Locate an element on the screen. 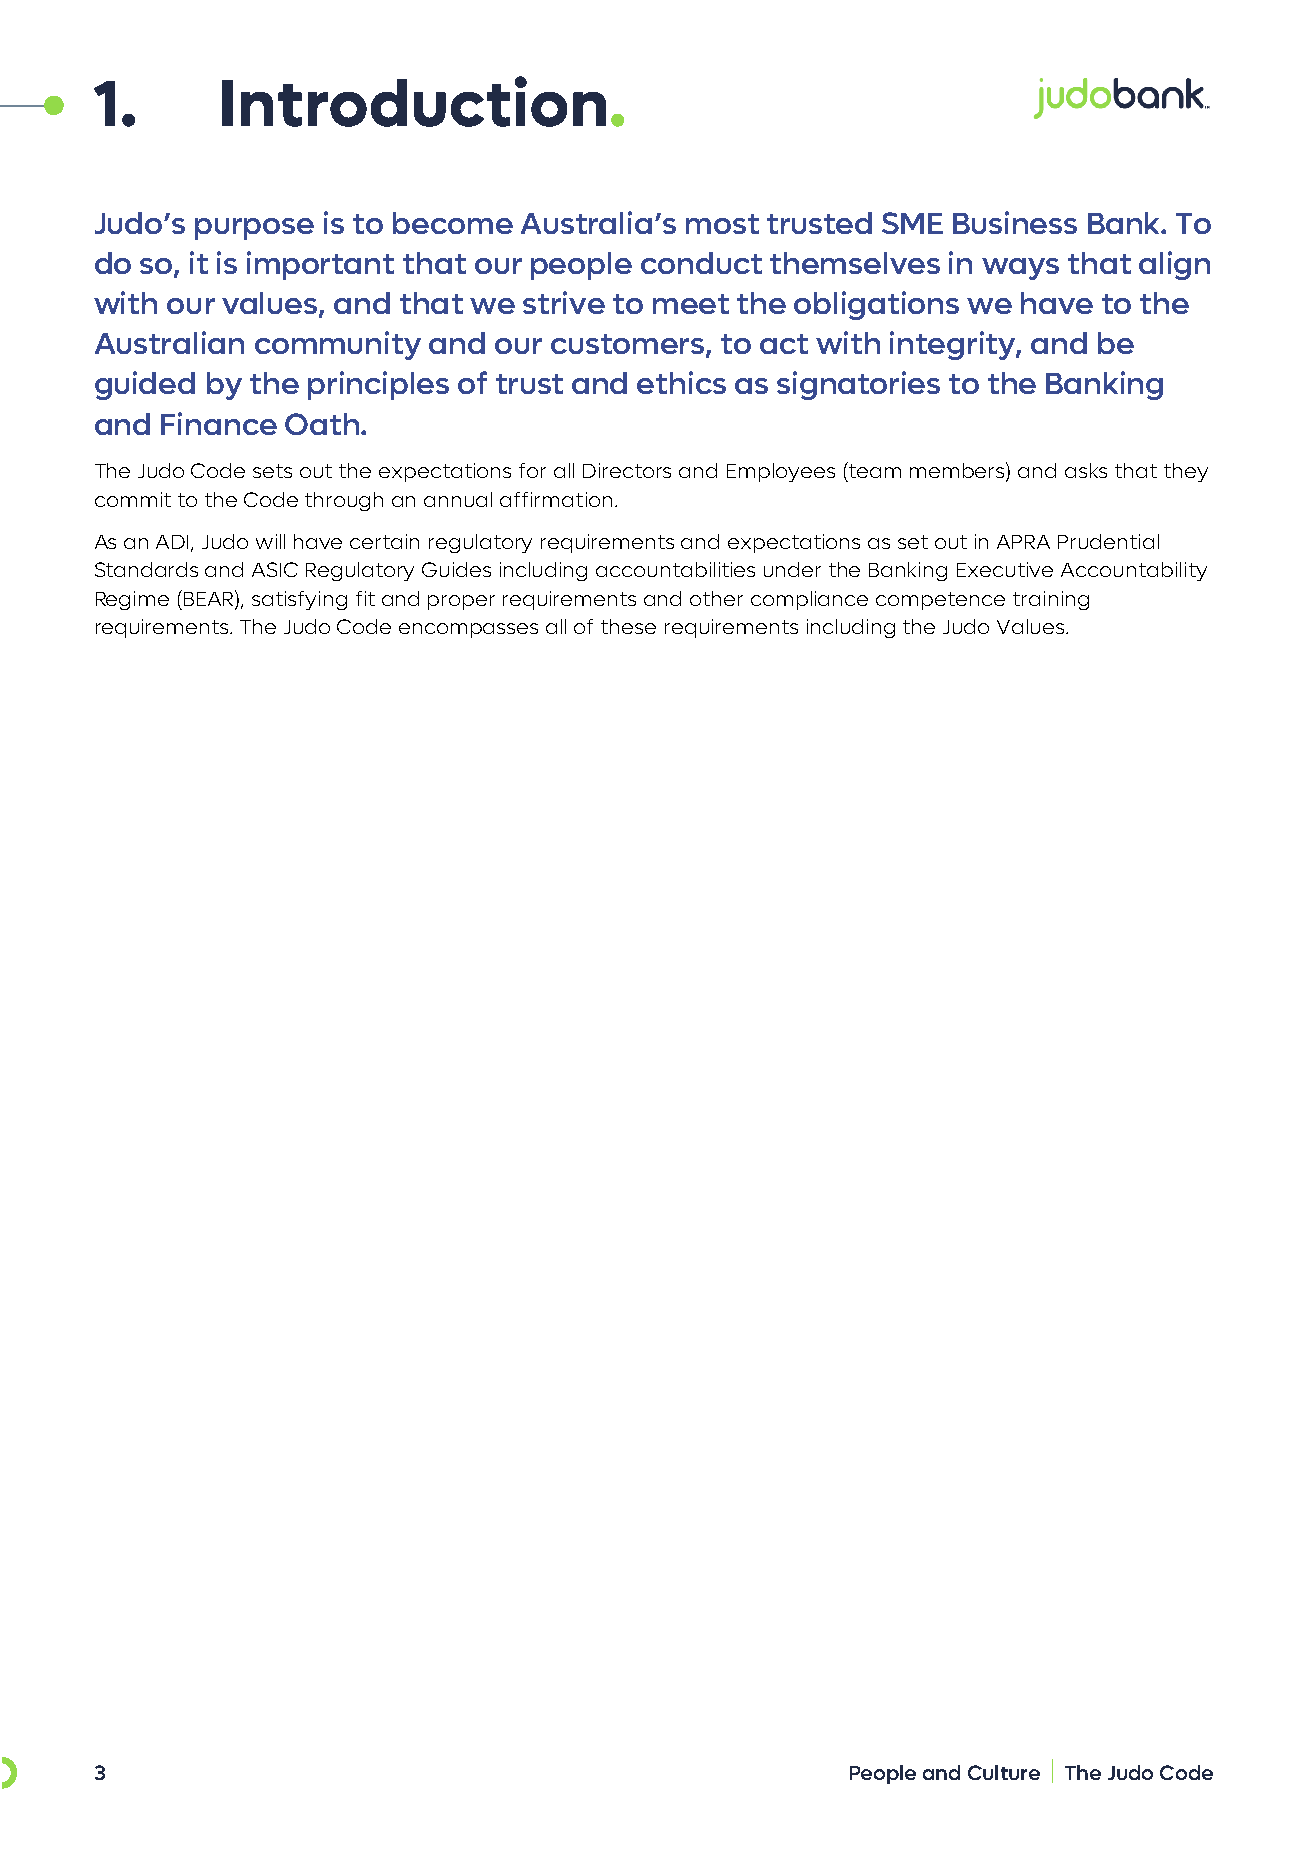 This screenshot has width=1308, height=1850. purpose is located at coordinates (254, 229).
